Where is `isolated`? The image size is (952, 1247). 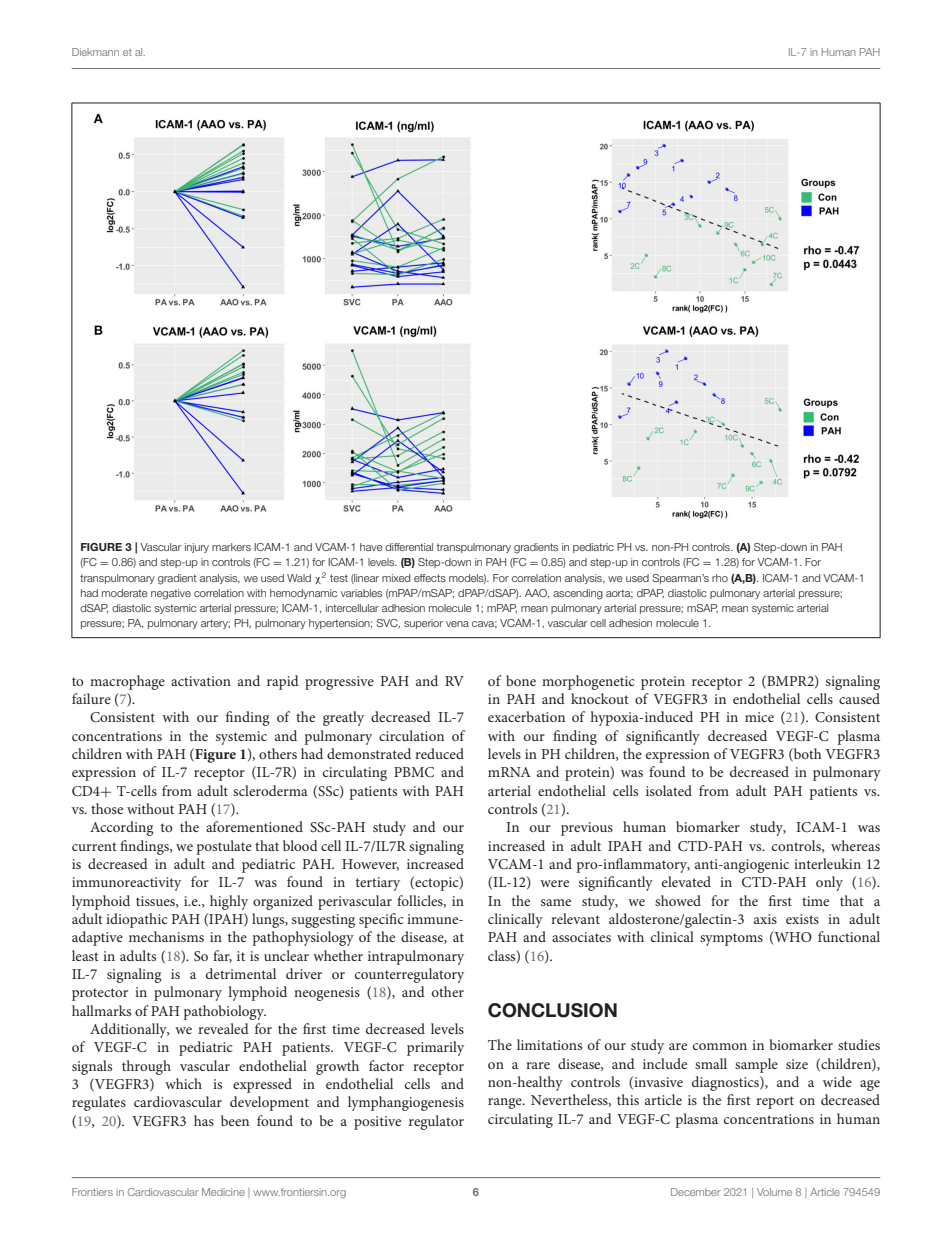 isolated is located at coordinates (669, 790).
